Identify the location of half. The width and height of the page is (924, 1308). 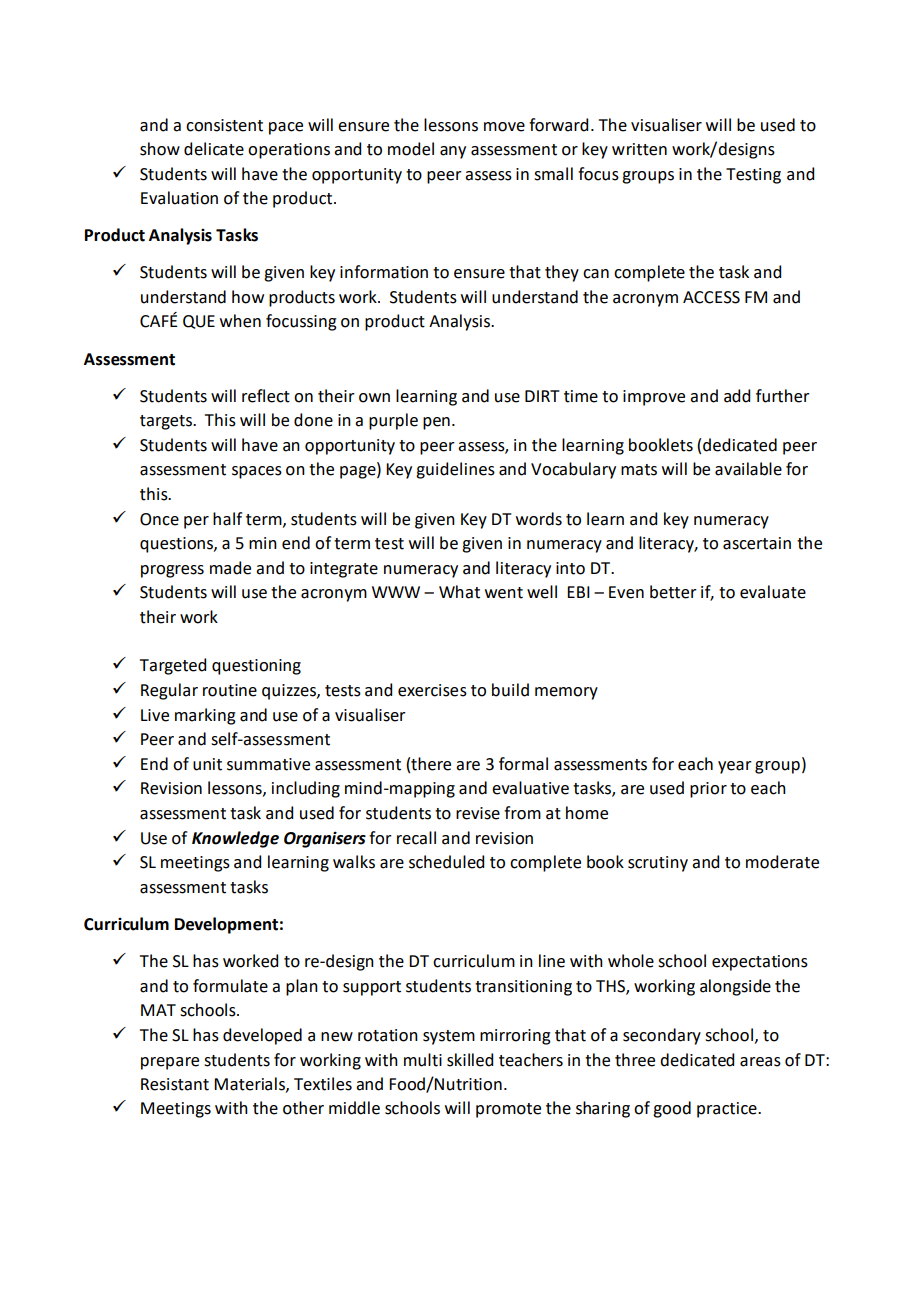
(227, 519).
